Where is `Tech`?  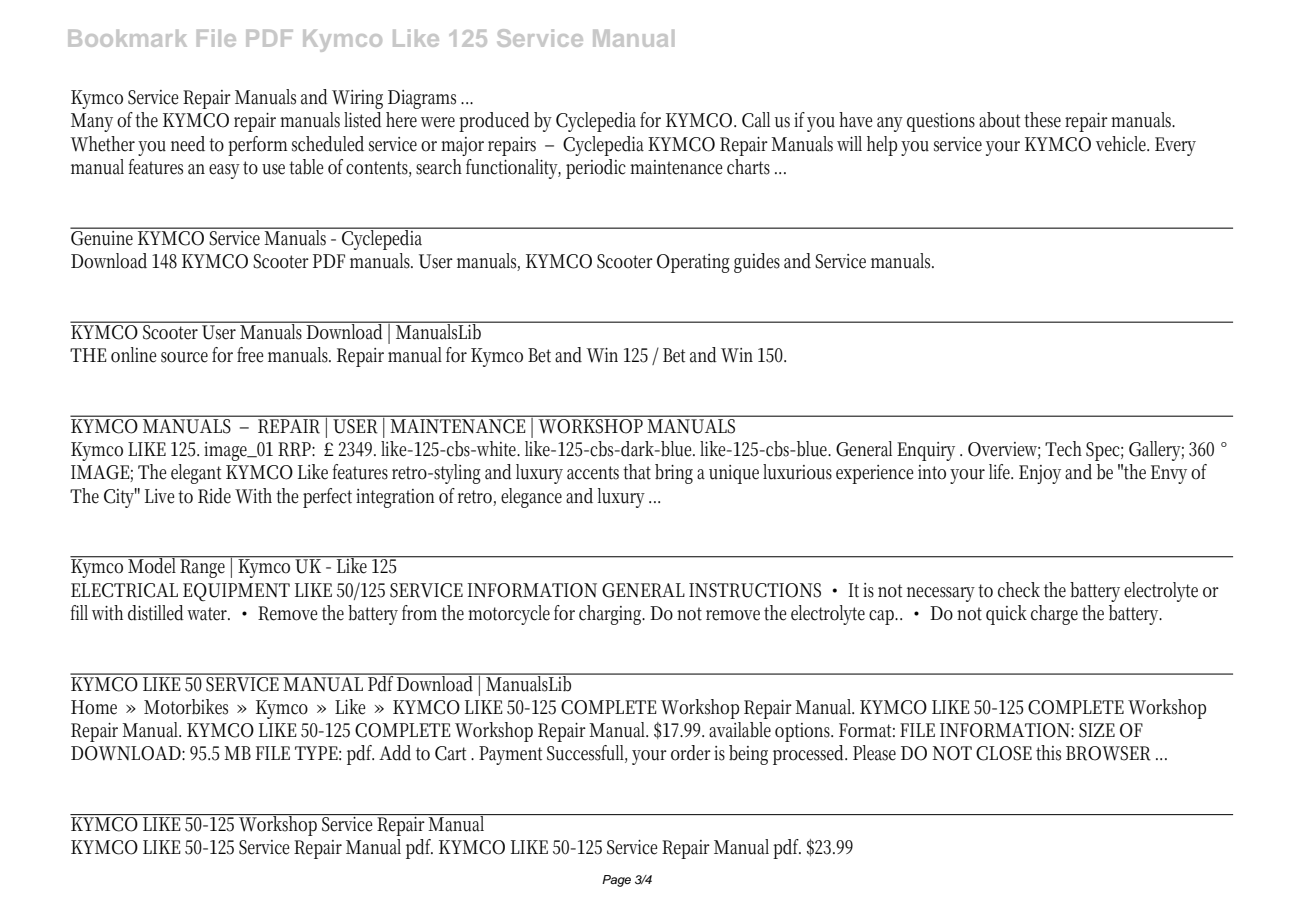
Tech is located at coordinates (1063, 449).
